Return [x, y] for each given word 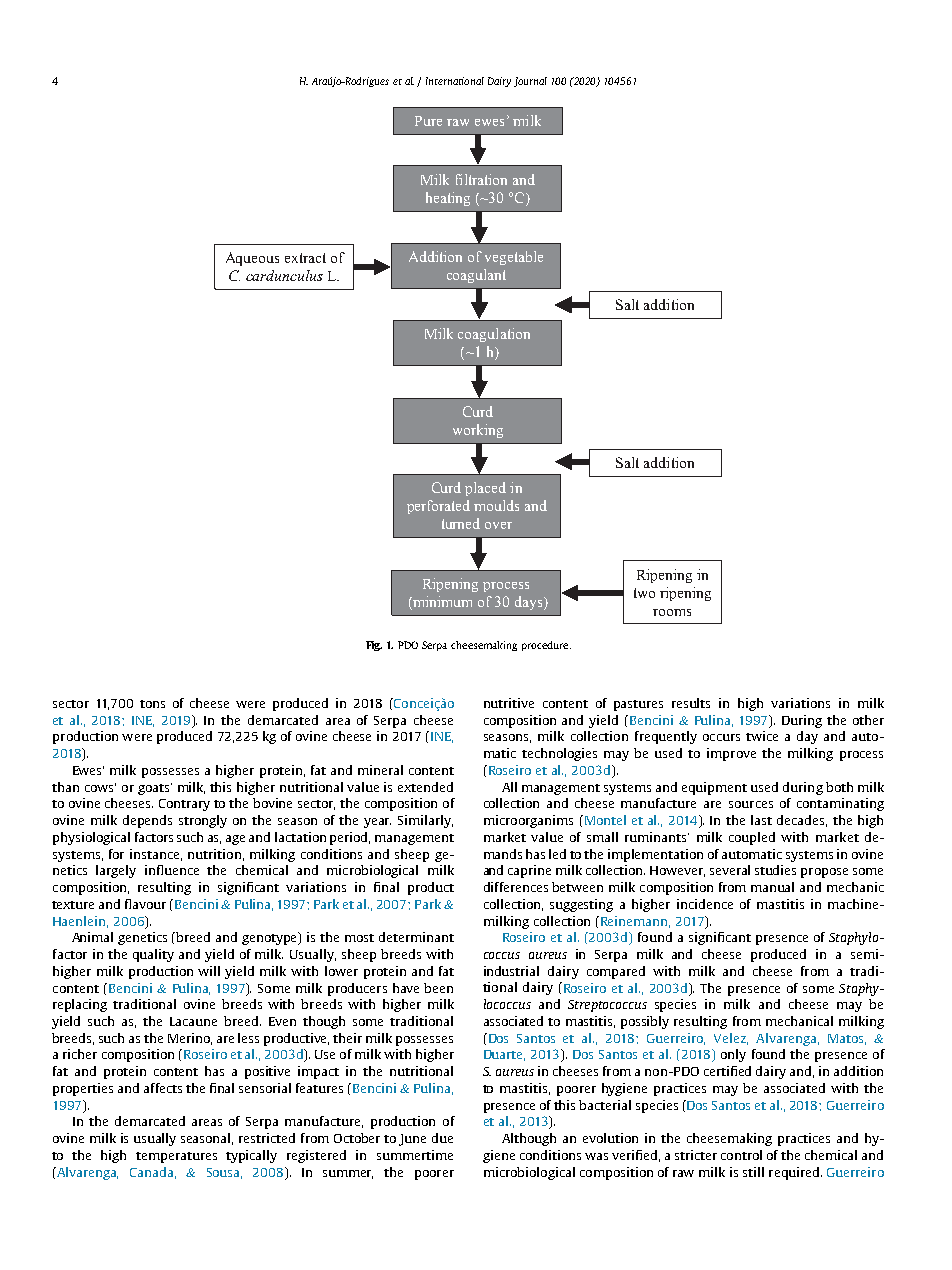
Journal [530, 82]
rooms [672, 612]
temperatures [176, 1157]
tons [152, 704]
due [442, 1138]
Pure [428, 121]
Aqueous [252, 259]
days [530, 603]
